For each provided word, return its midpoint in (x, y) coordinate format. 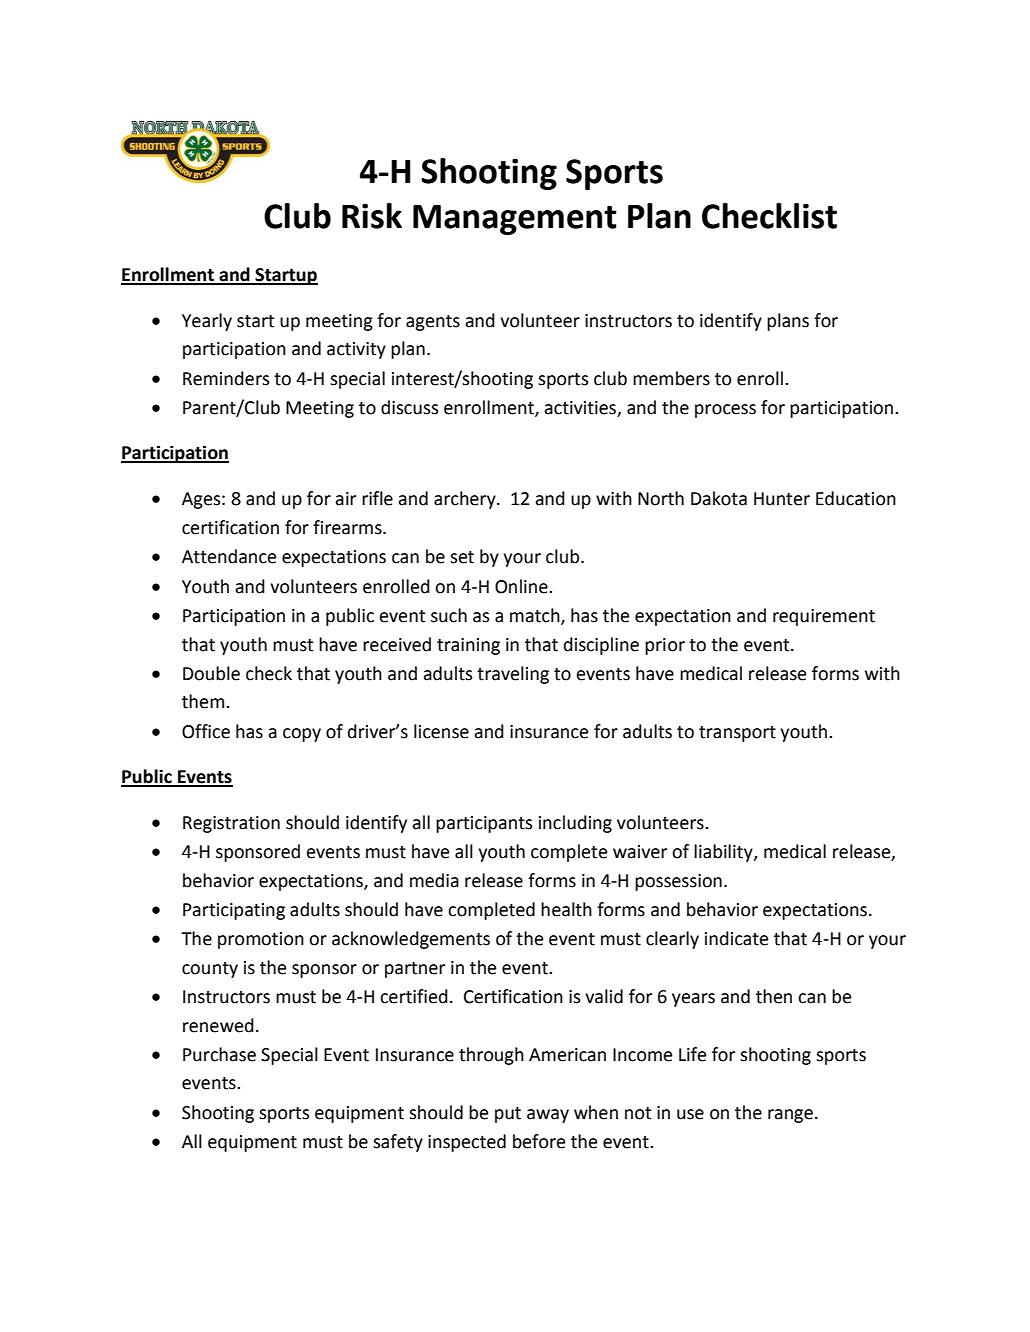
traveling (513, 675)
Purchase (219, 1054)
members (671, 378)
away (548, 1116)
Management (515, 220)
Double (211, 673)
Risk (372, 216)
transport (737, 734)
